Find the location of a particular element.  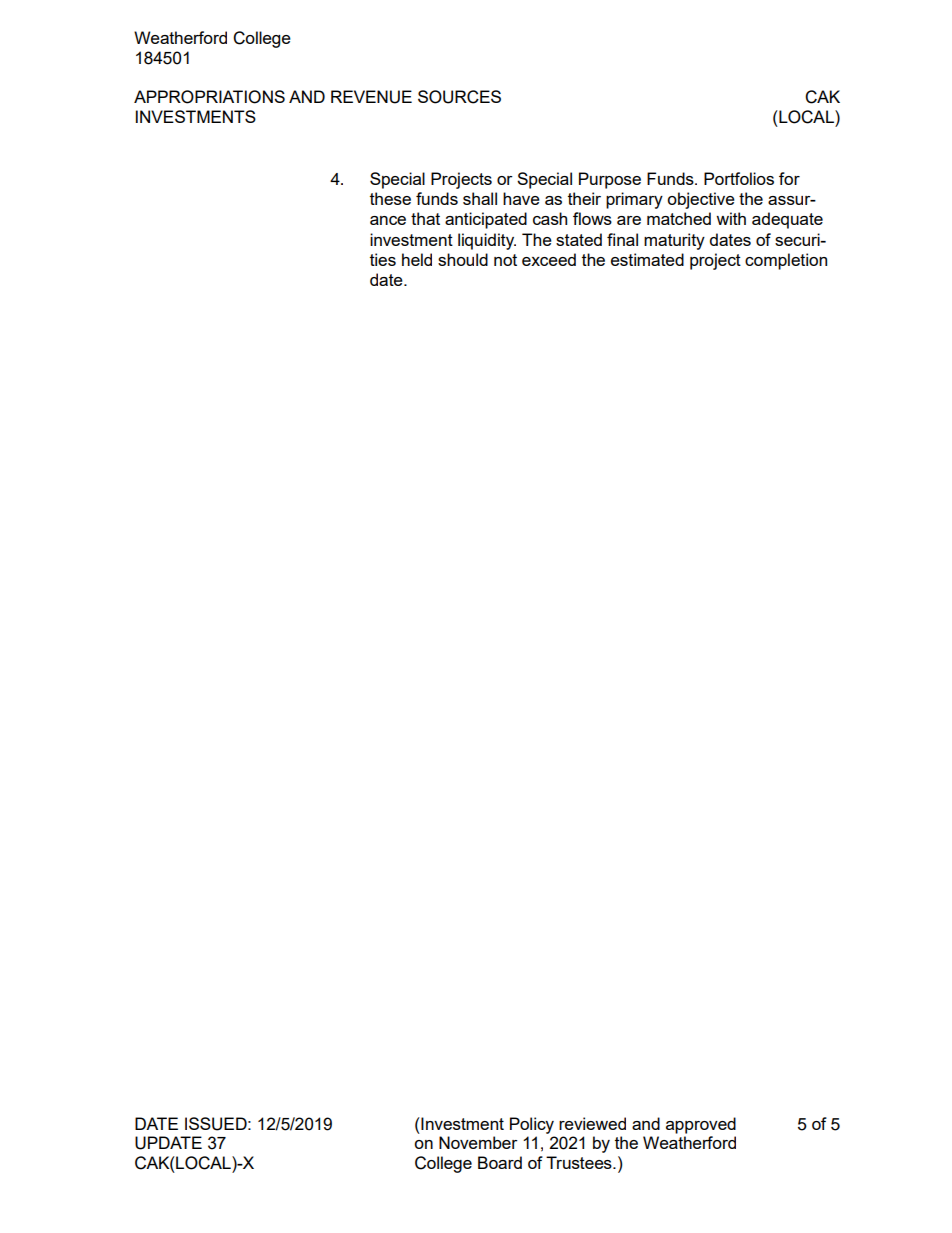

SOURCES is located at coordinates (459, 97).
